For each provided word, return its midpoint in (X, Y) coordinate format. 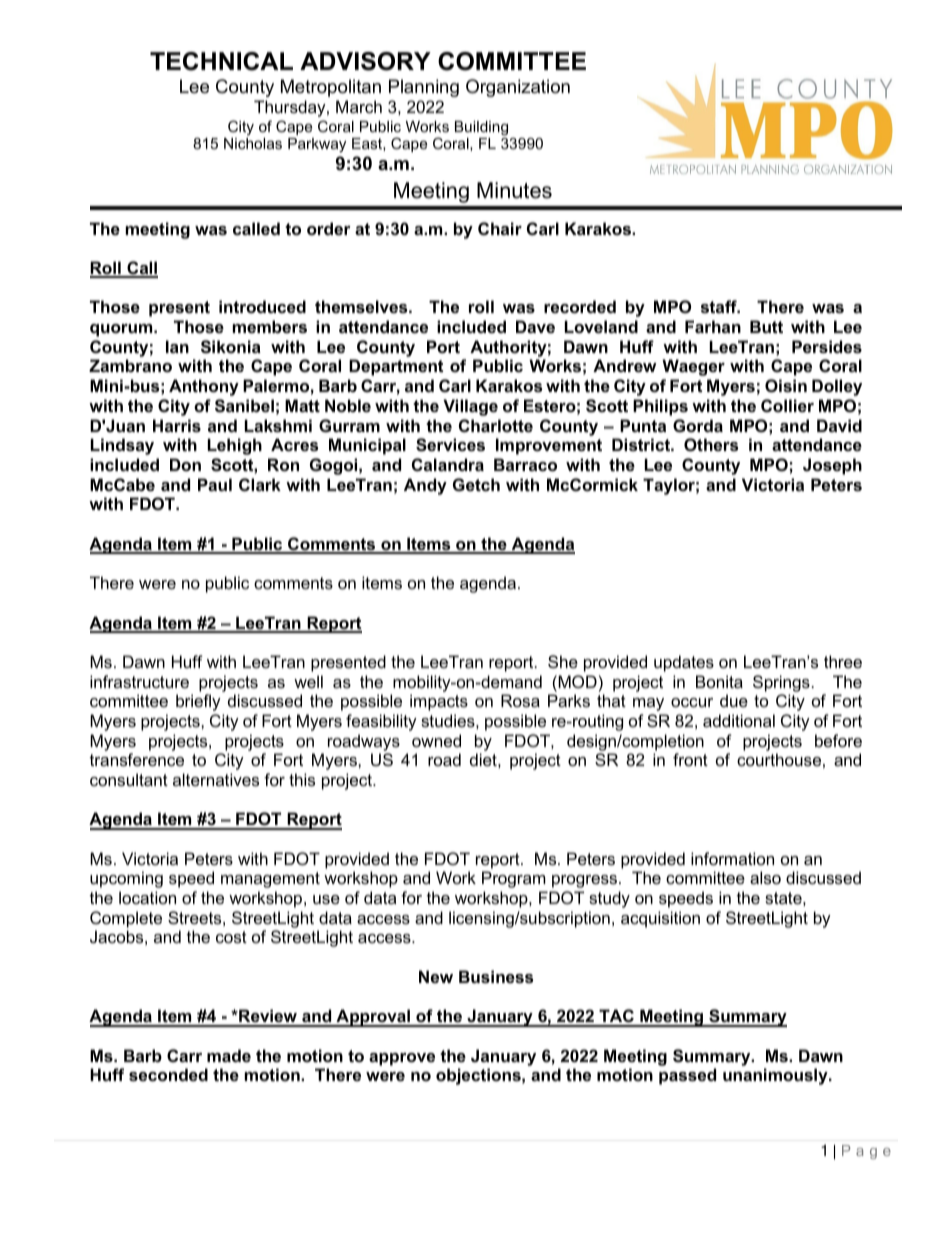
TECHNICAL (221, 61)
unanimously (776, 1076)
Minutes (514, 190)
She (563, 661)
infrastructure (139, 681)
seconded (168, 1074)
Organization (518, 88)
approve (402, 1059)
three (843, 661)
